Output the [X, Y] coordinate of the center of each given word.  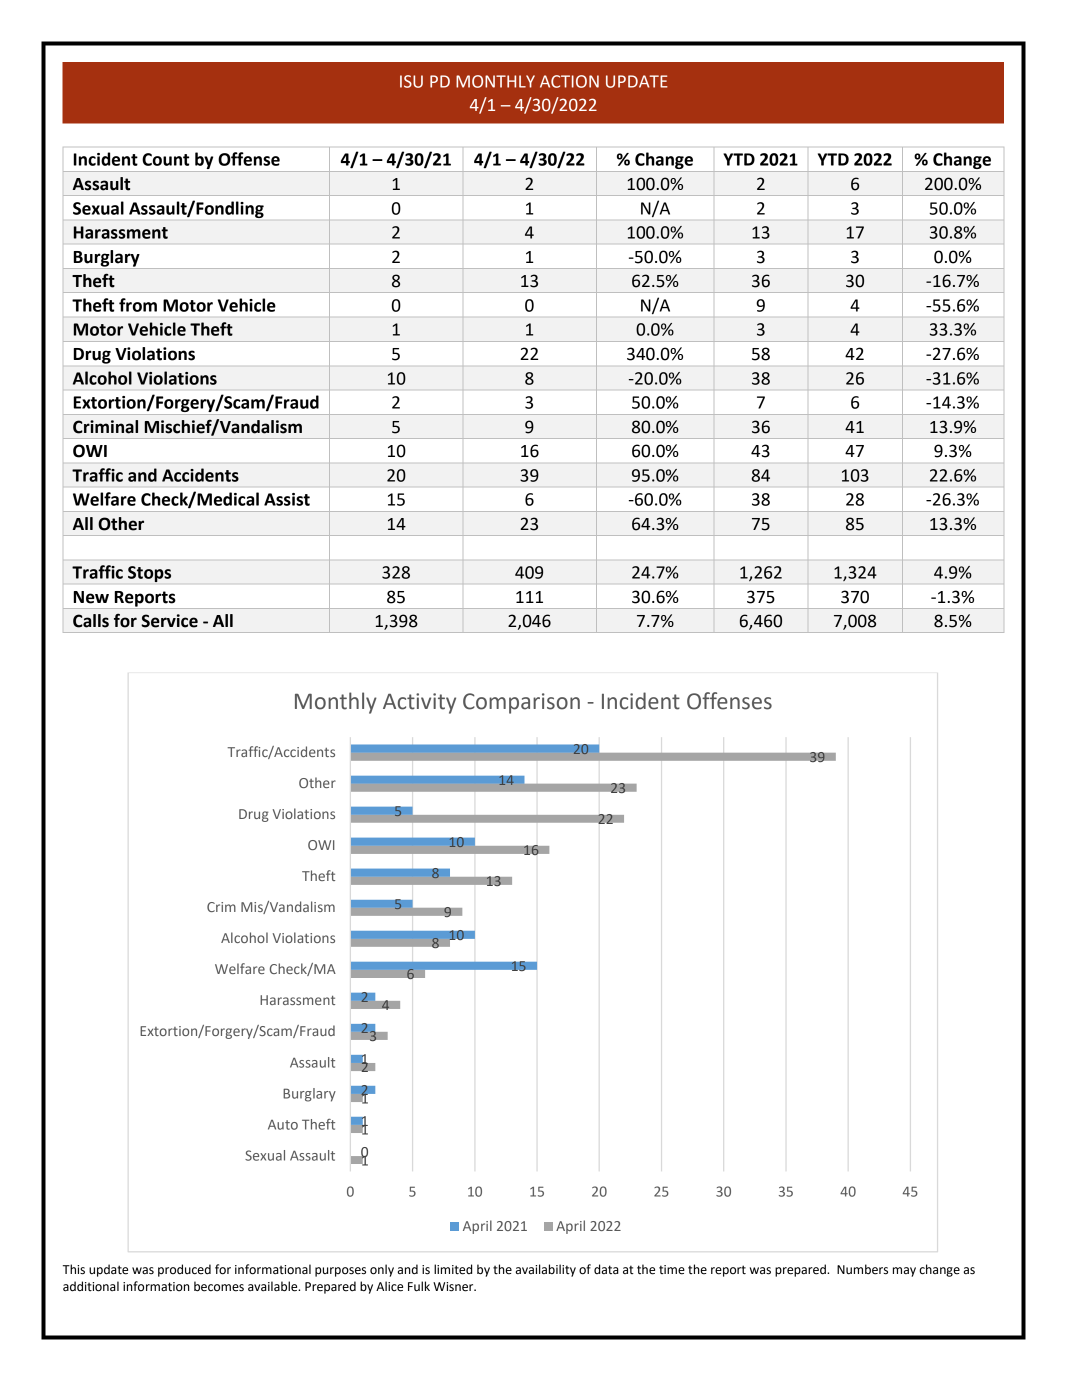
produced [184, 1270]
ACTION [569, 81]
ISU [411, 81]
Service [169, 621]
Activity [419, 703]
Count [165, 159]
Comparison [521, 703]
